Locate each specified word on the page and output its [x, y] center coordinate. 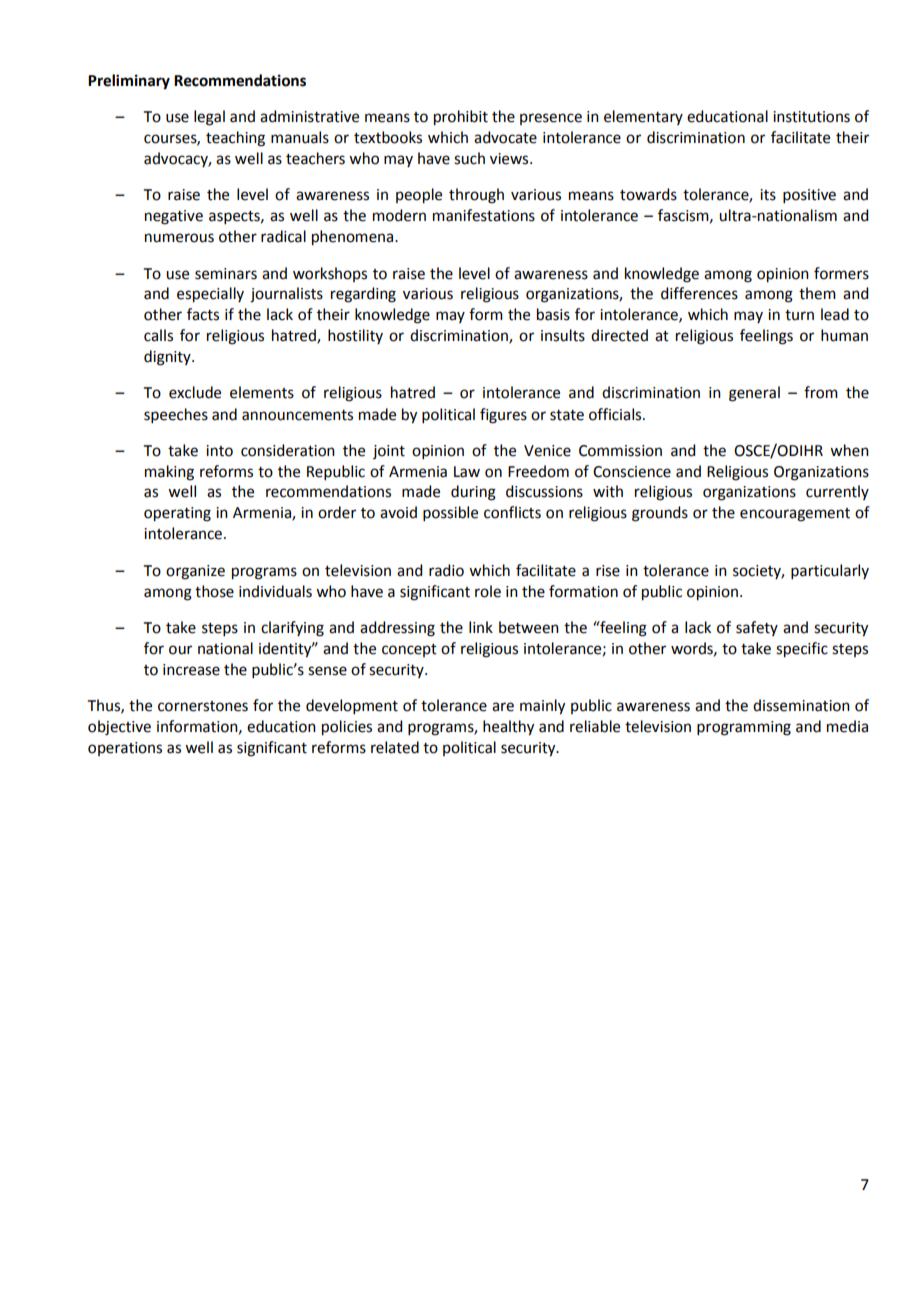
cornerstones [203, 706]
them [817, 293]
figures [503, 416]
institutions [811, 117]
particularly [830, 571]
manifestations [484, 215]
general [754, 394]
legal [209, 118]
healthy [508, 728]
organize [195, 572]
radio [446, 570]
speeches [176, 415]
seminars [226, 274]
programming [744, 728]
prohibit [461, 118]
